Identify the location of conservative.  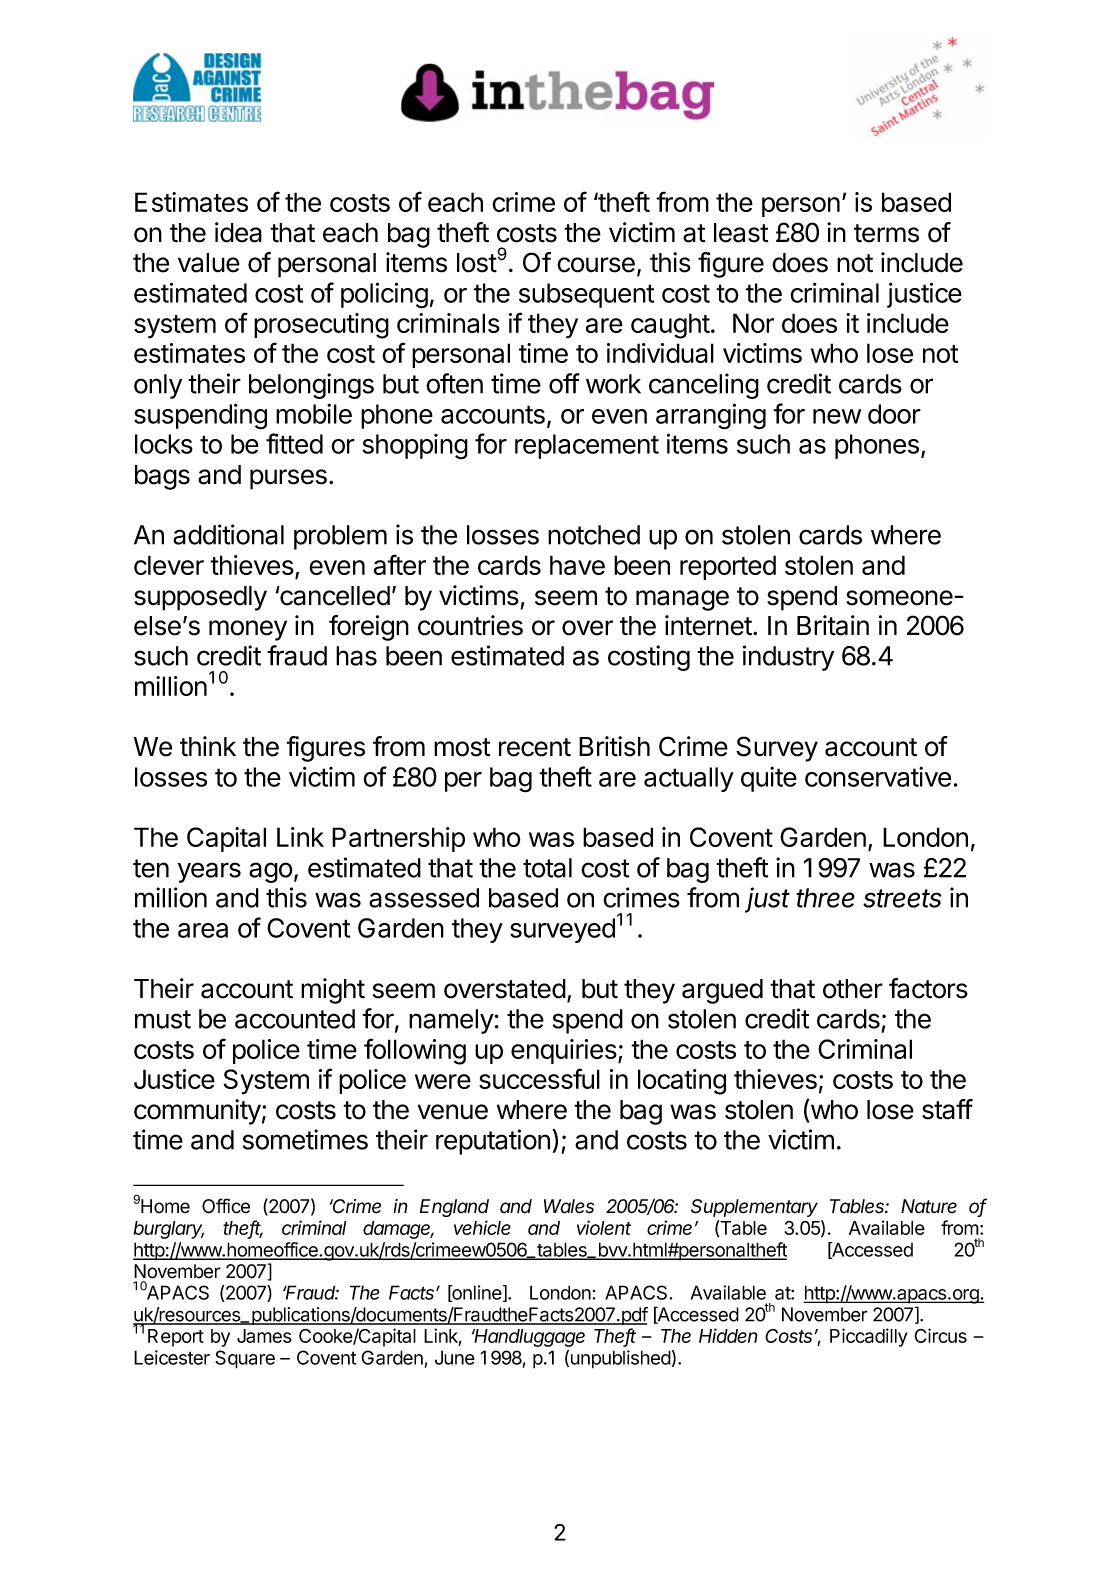
(878, 777).
